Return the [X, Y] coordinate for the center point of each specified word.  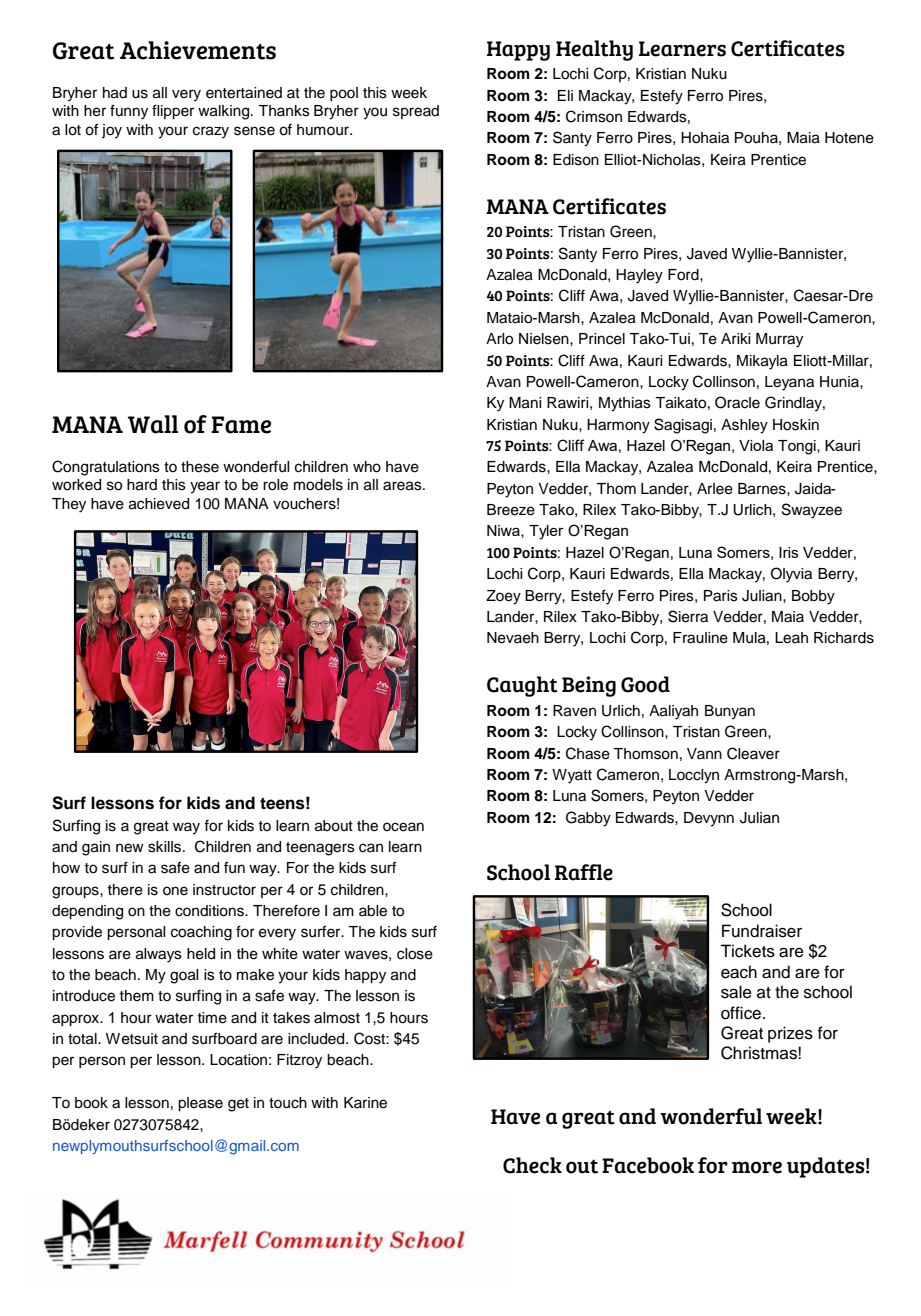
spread [416, 112]
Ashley [744, 426]
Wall [153, 424]
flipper [173, 112]
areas [403, 486]
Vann [704, 753]
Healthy [594, 50]
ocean [403, 827]
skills [166, 847]
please [200, 1104]
